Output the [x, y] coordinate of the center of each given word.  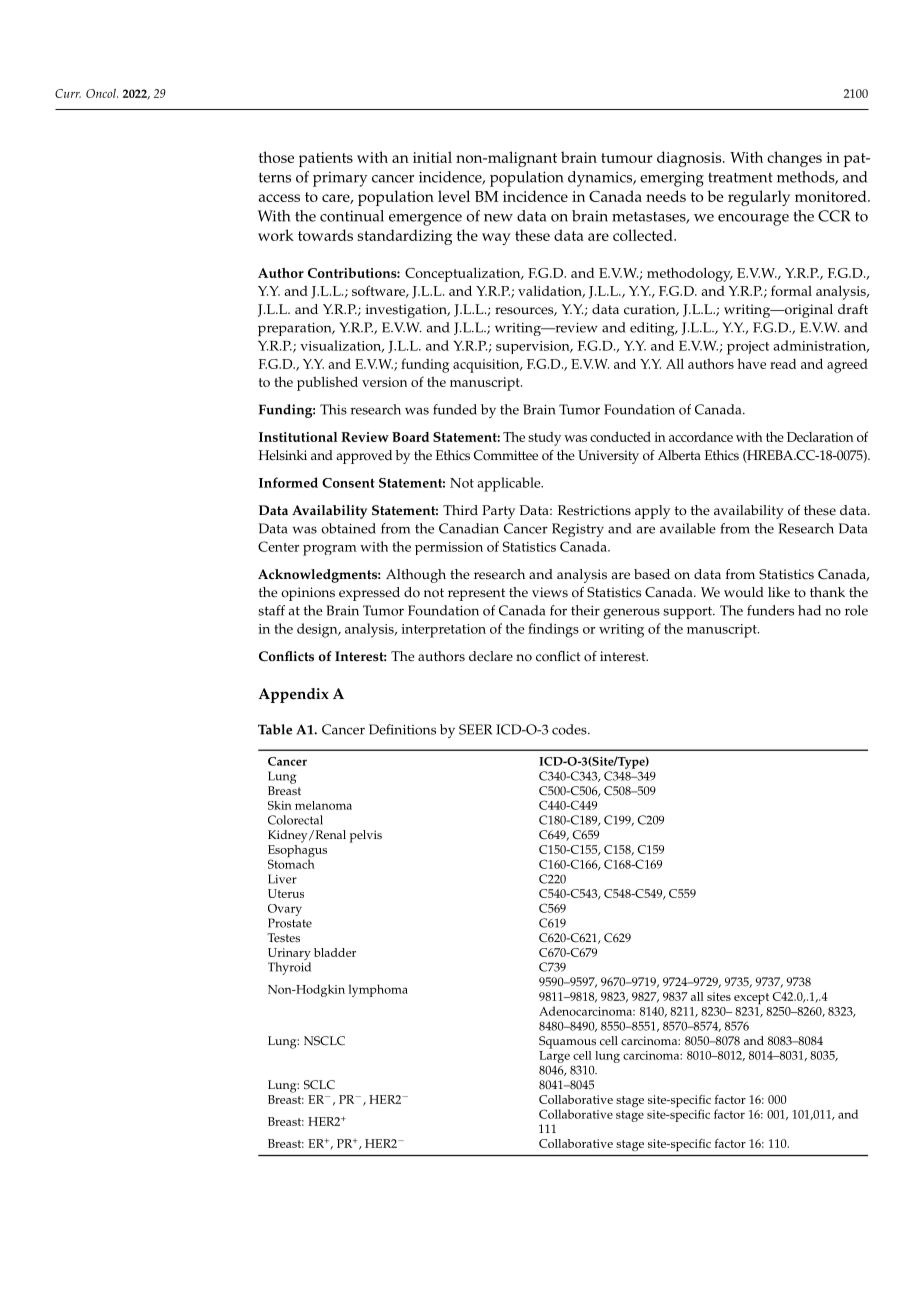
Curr [68, 93]
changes [794, 159]
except [751, 999]
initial [432, 157]
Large [554, 1058]
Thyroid [289, 968]
